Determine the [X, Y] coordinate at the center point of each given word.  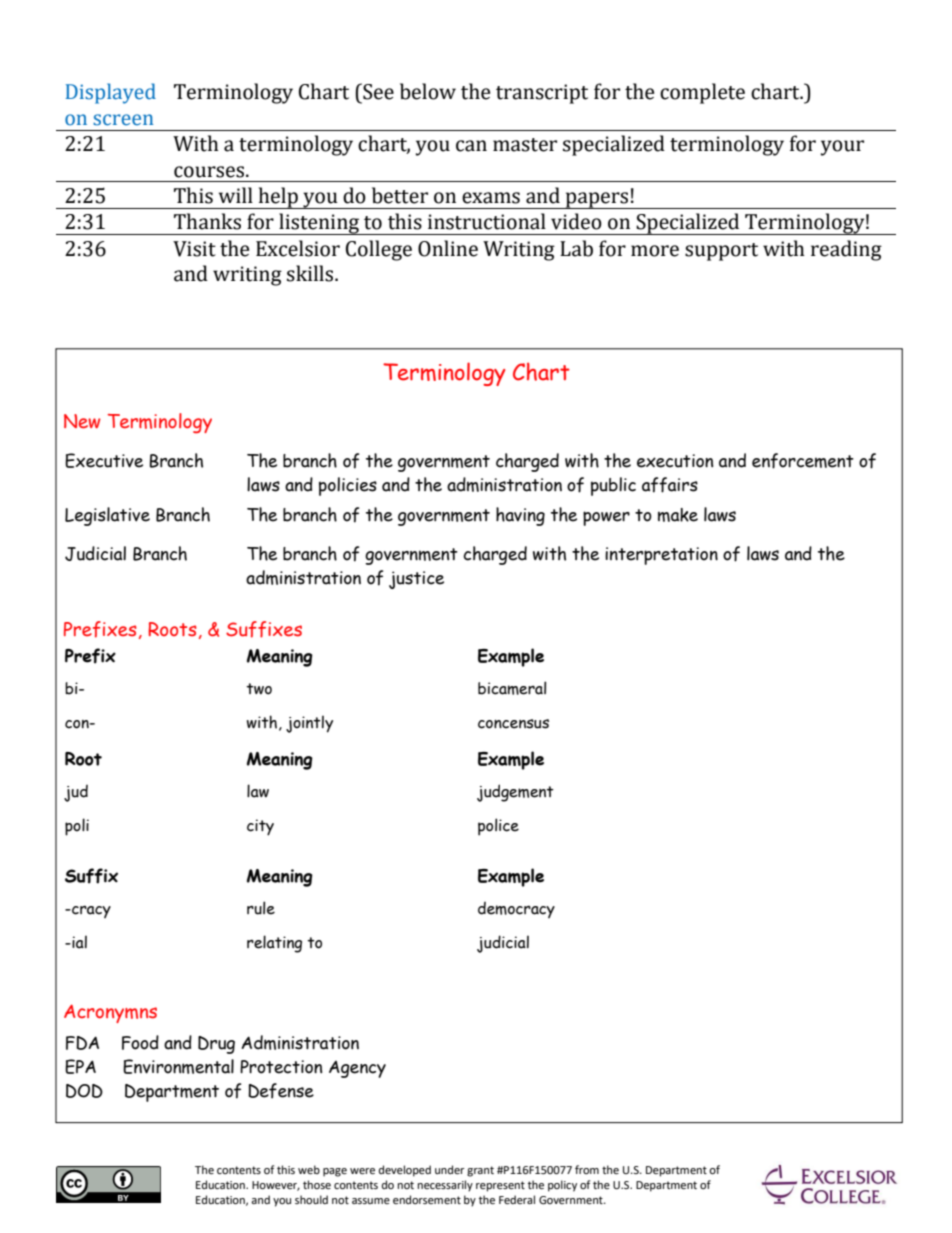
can [471, 146]
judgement [515, 793]
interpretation [661, 556]
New [82, 421]
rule [261, 908]
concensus [513, 724]
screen [123, 120]
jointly [309, 724]
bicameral [512, 688]
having [520, 516]
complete [702, 93]
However [276, 1186]
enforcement [803, 461]
